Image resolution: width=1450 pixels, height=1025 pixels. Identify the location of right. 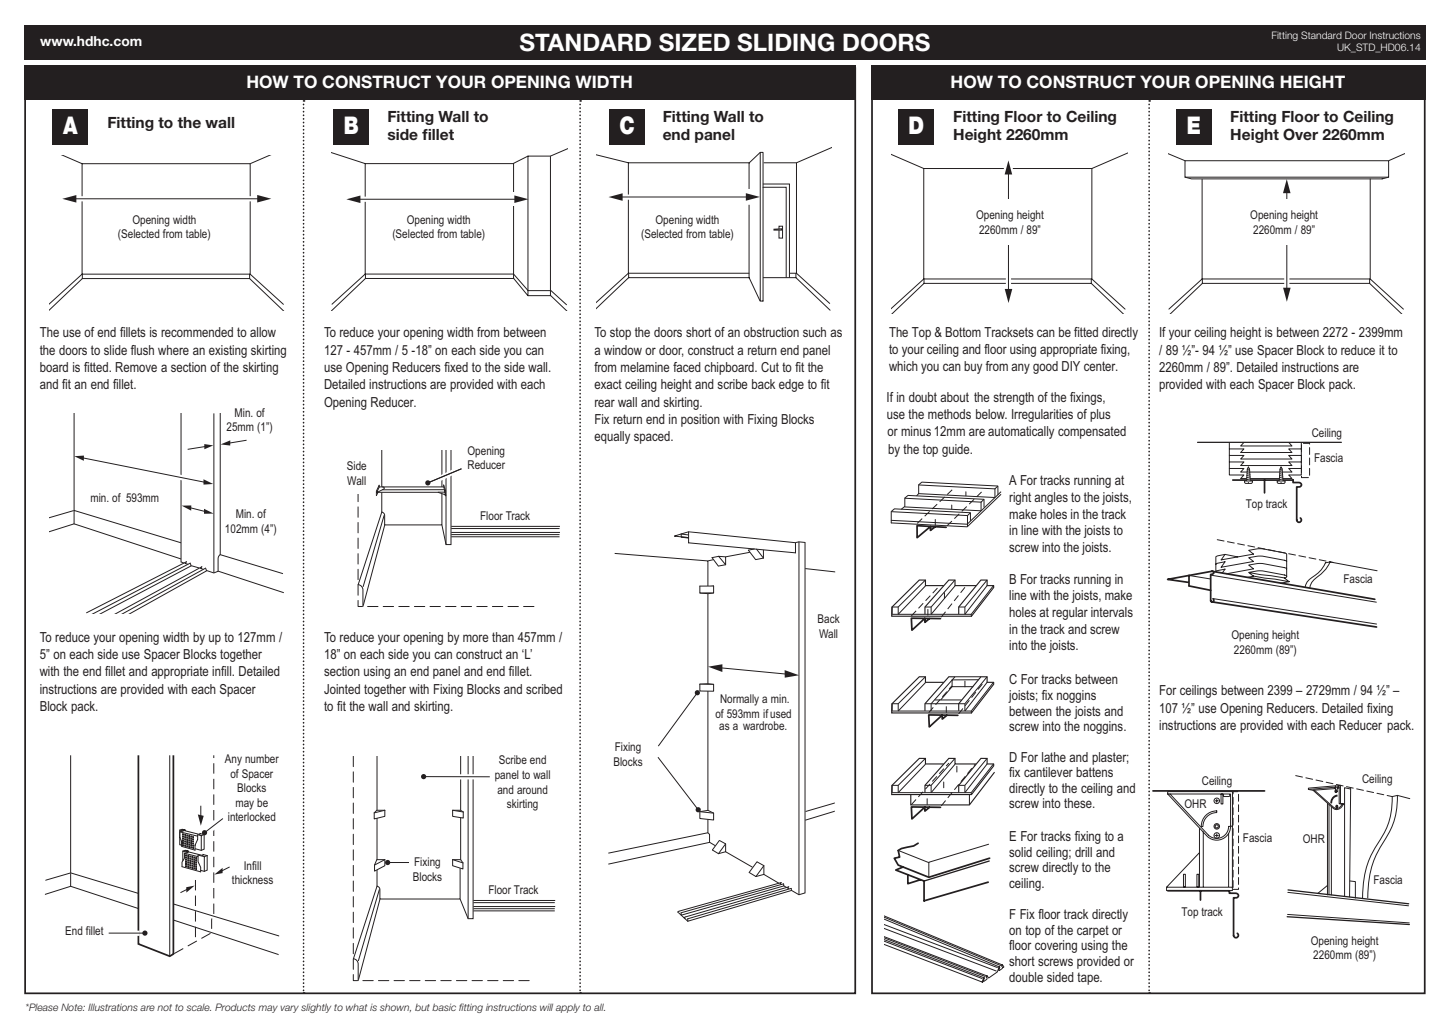
(1020, 498).
